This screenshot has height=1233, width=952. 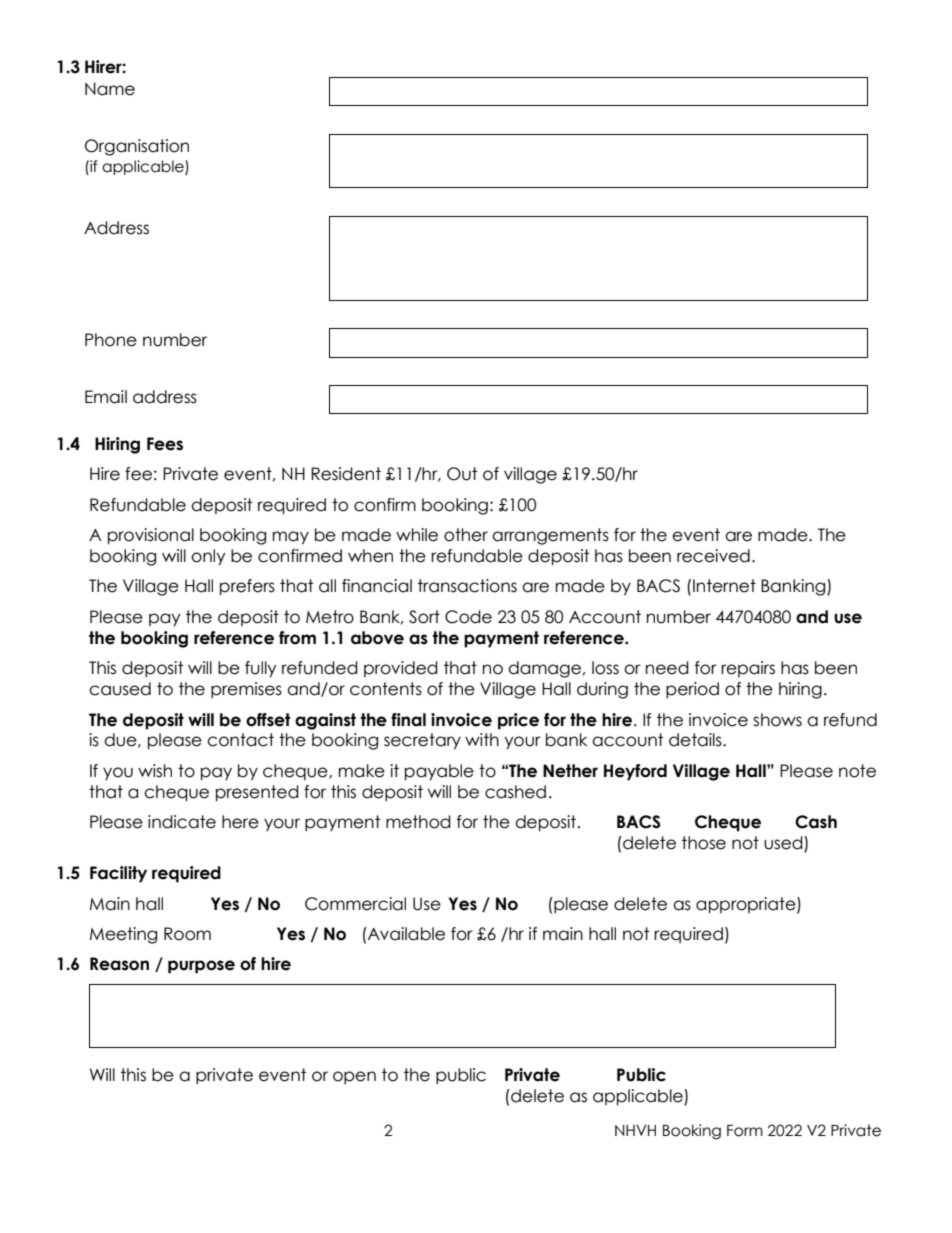 I want to click on shows, so click(x=777, y=720).
